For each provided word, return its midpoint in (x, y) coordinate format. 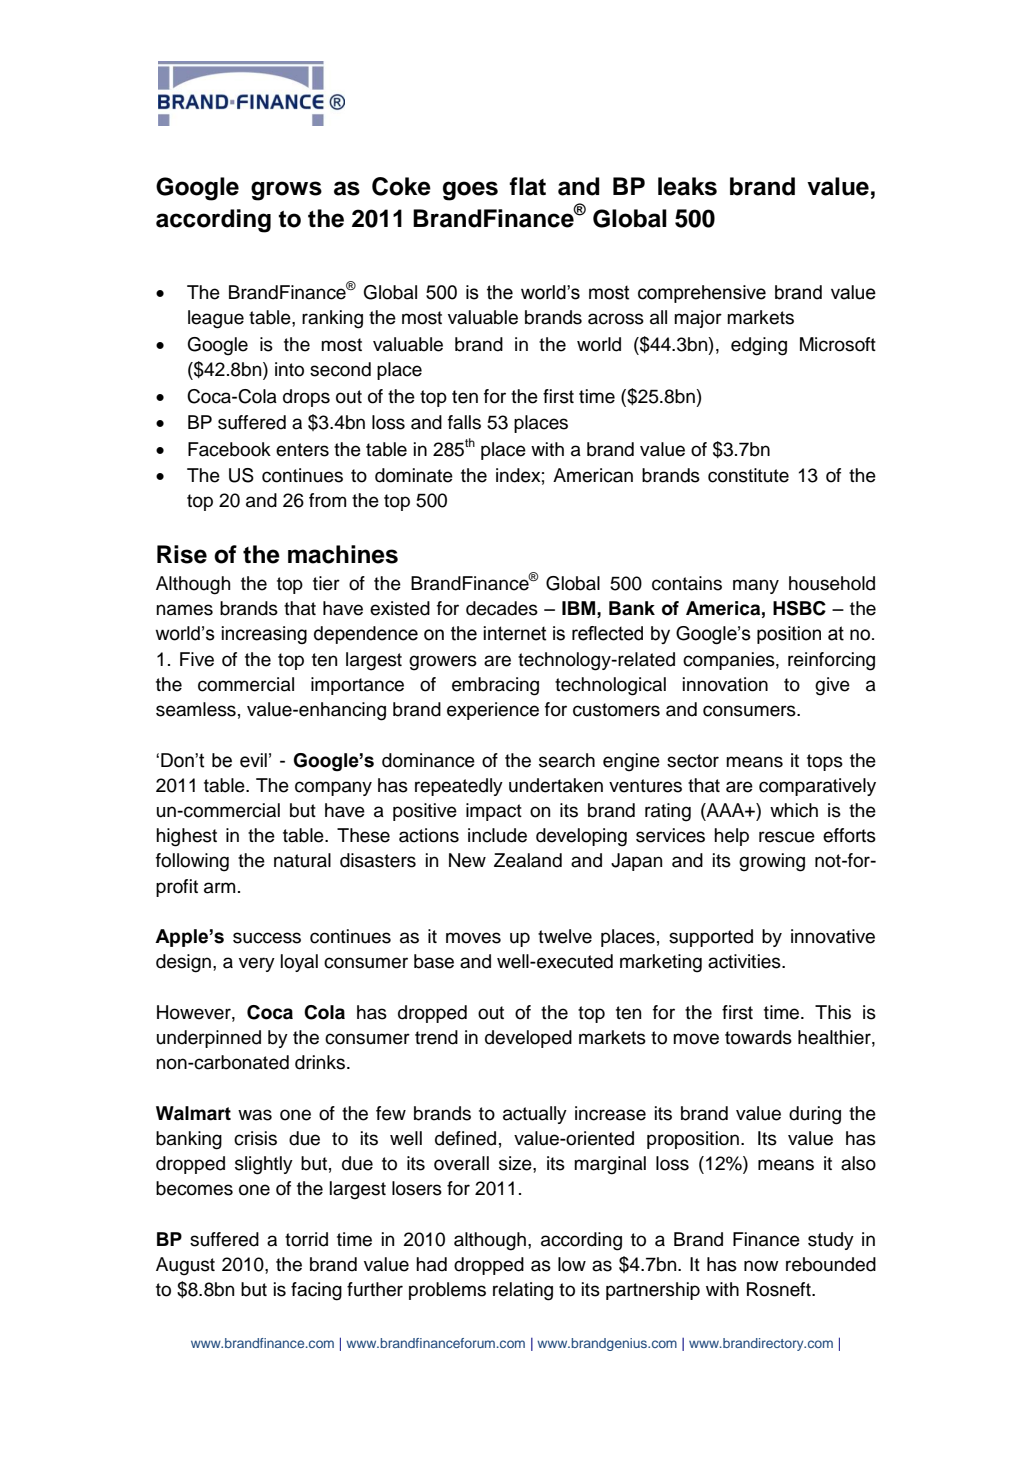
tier (326, 583)
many (756, 586)
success (267, 938)
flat (527, 186)
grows (286, 191)
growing (772, 862)
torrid (306, 1239)
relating (523, 1291)
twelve (565, 936)
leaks (687, 186)
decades (502, 608)
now (761, 1266)
